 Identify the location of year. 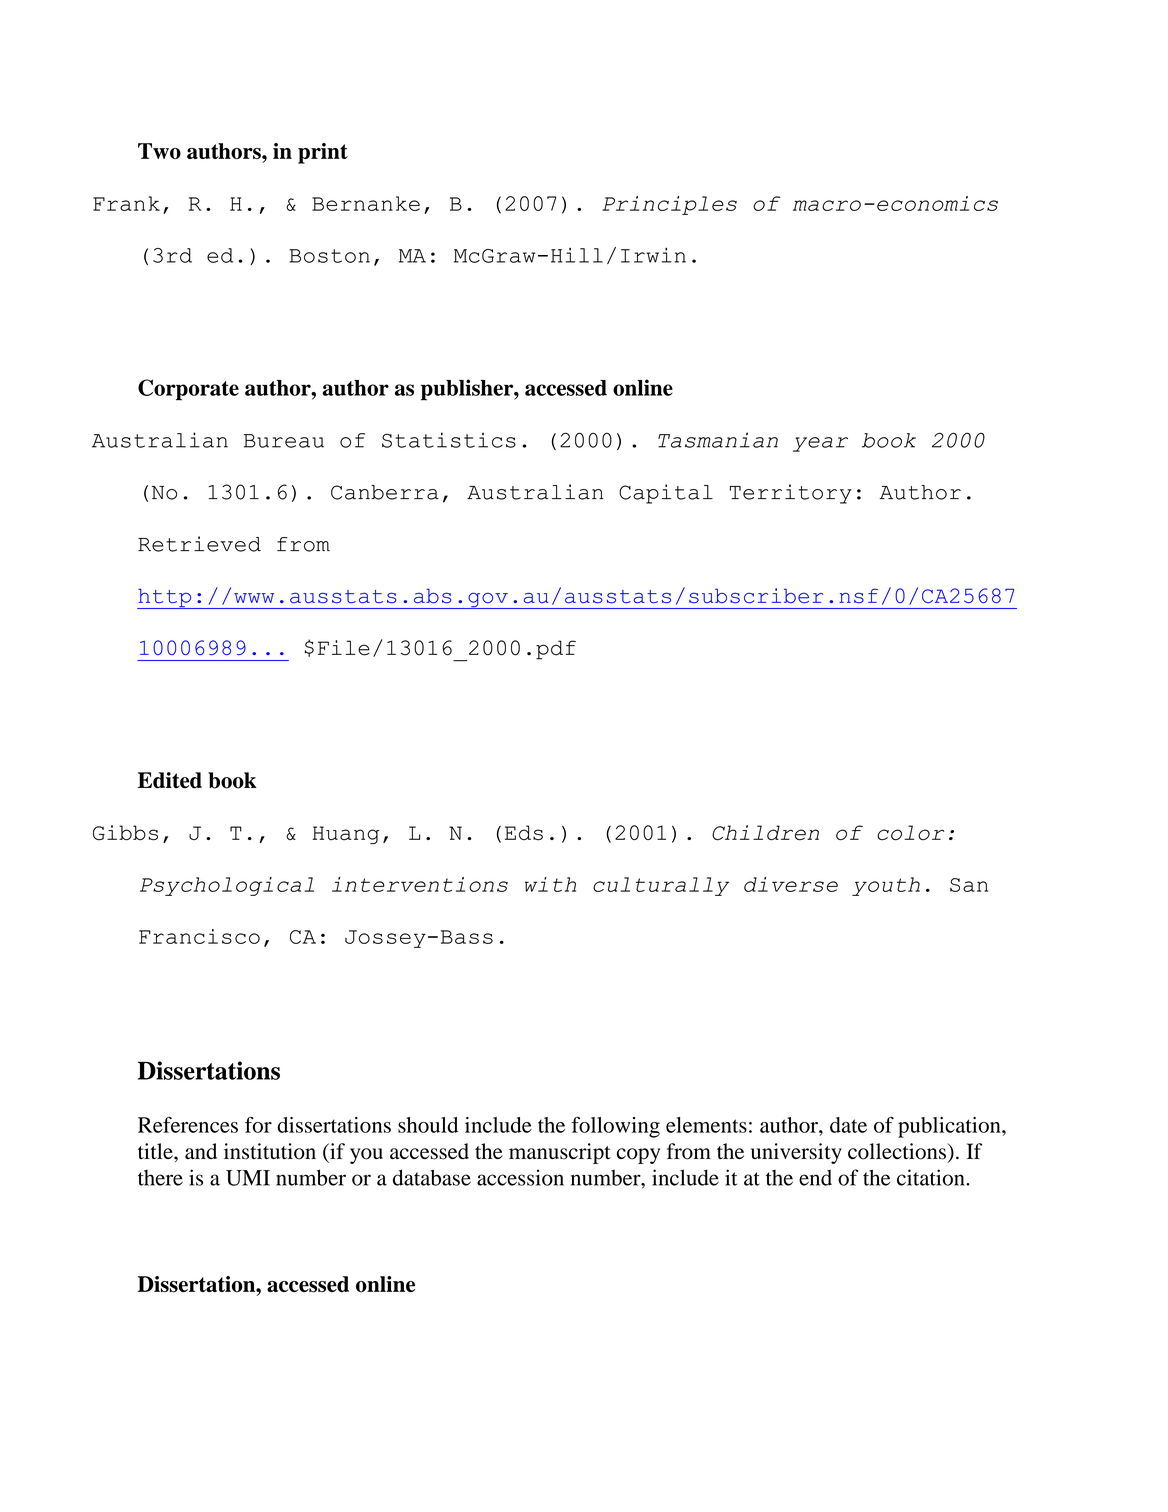
(820, 444).
